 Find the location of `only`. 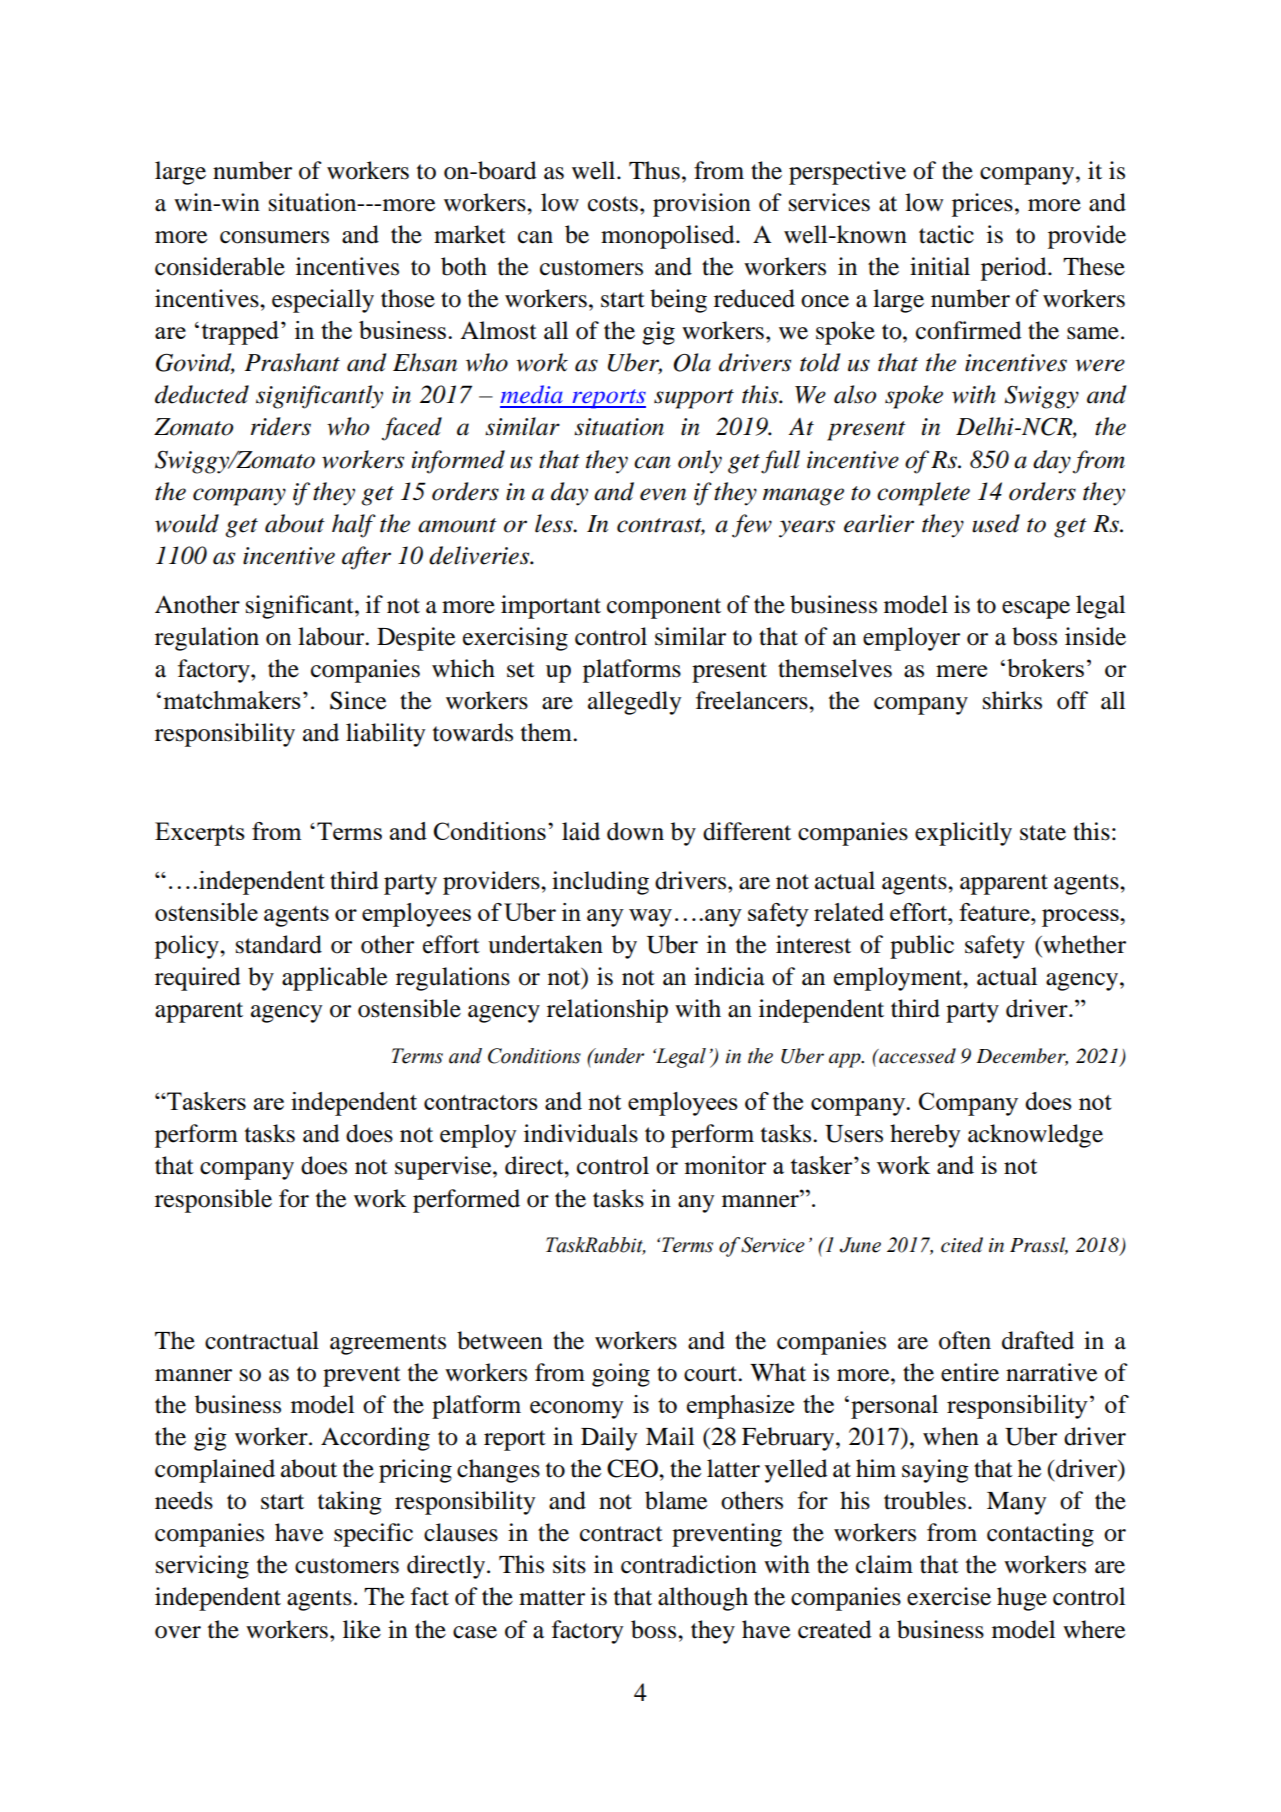

only is located at coordinates (700, 462).
